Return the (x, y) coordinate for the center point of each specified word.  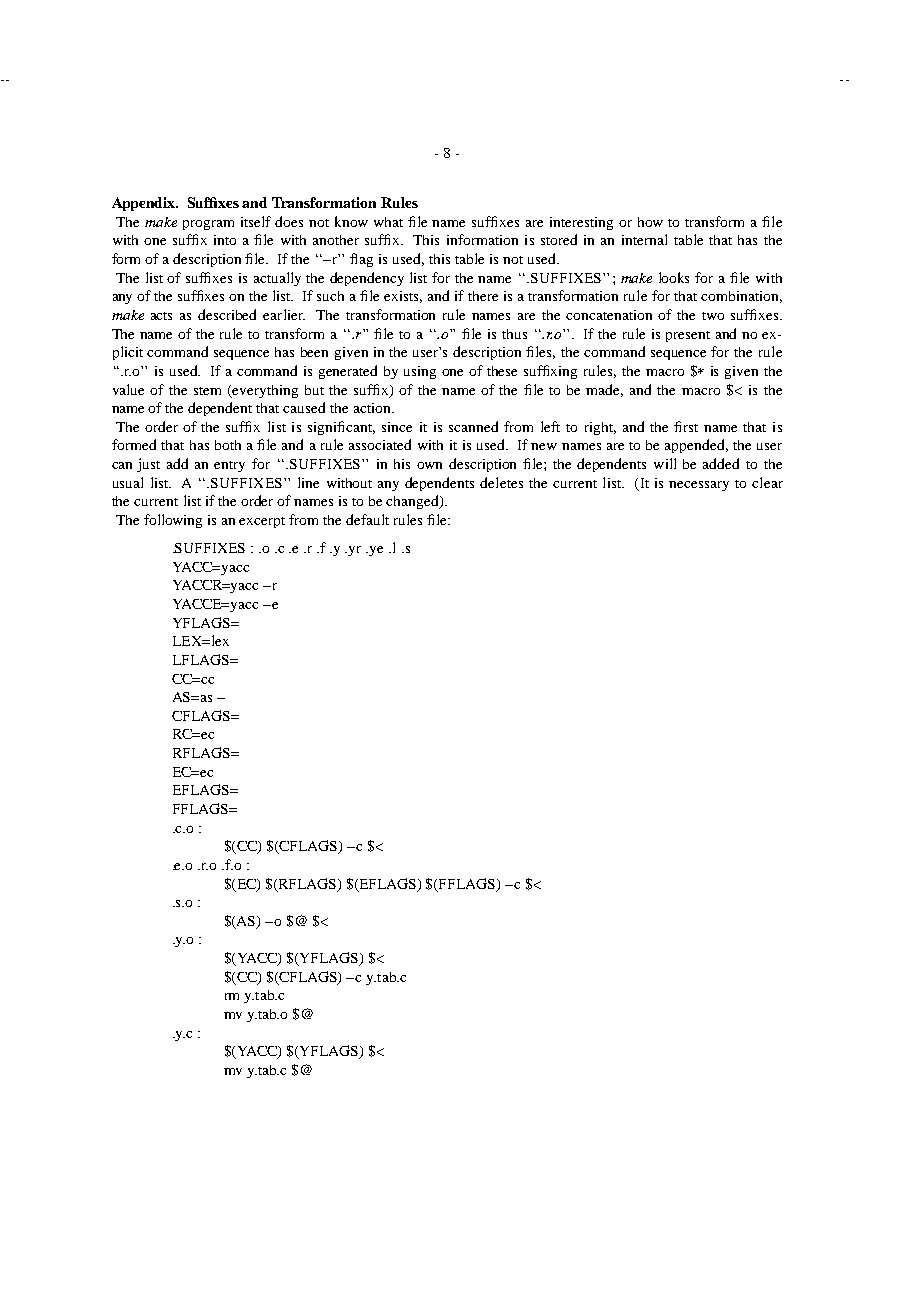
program (208, 225)
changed (413, 502)
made (604, 390)
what (388, 222)
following (173, 521)
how (650, 222)
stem (207, 391)
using (420, 372)
